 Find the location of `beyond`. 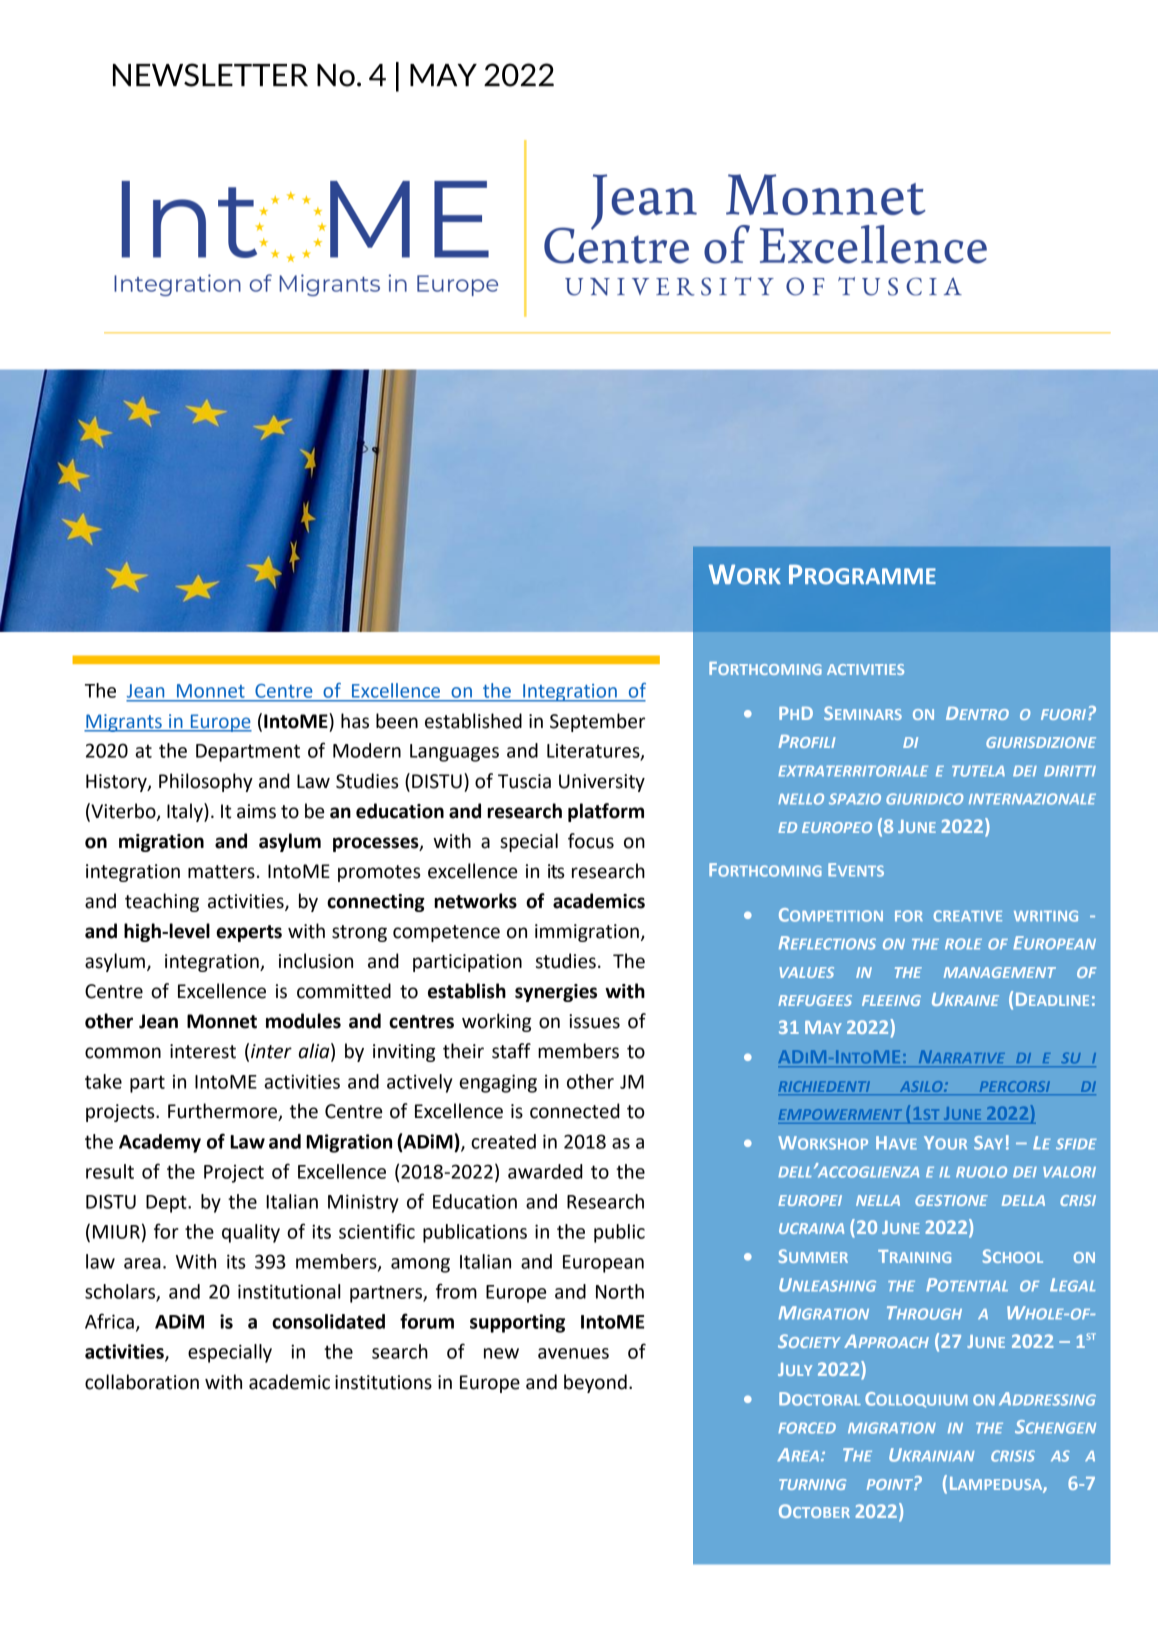

beyond is located at coordinates (595, 1383).
